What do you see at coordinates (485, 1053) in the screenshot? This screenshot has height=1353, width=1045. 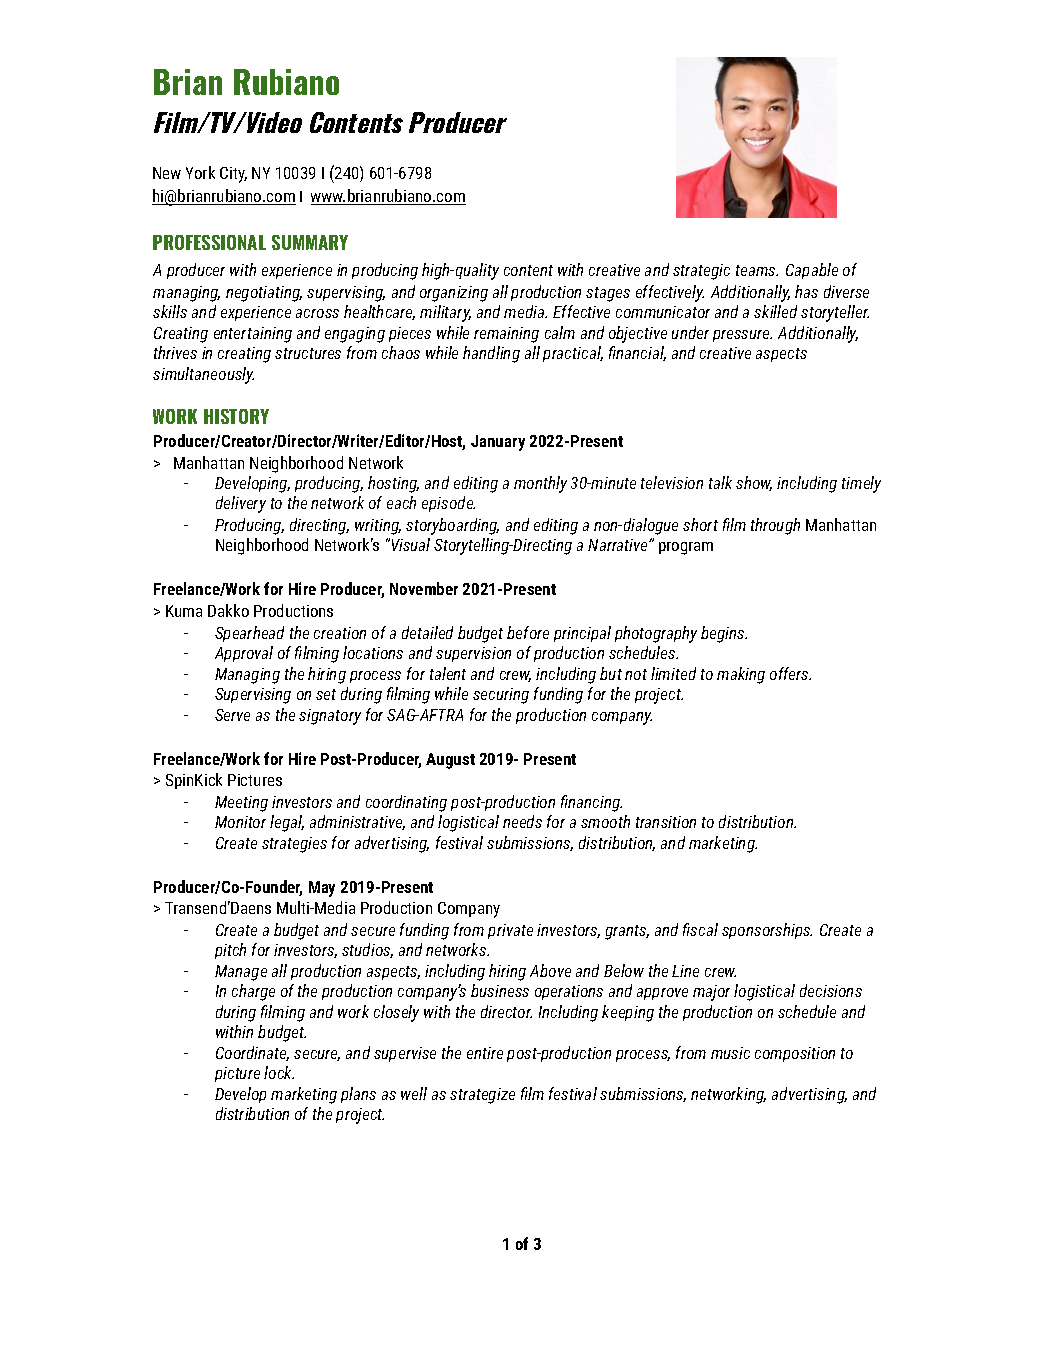 I see `entire` at bounding box center [485, 1053].
